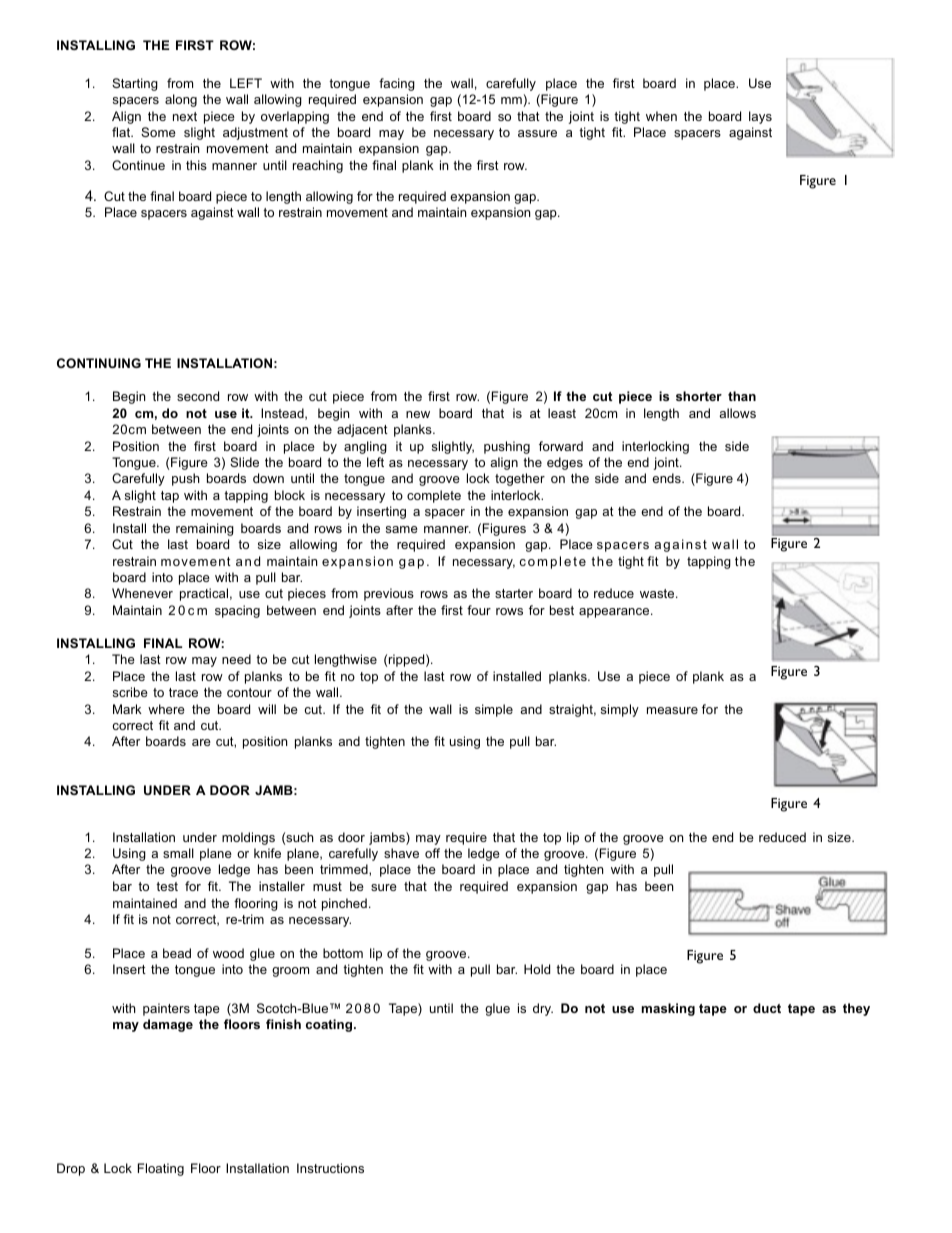  Describe the element at coordinates (658, 593) in the screenshot. I see `waste` at that location.
